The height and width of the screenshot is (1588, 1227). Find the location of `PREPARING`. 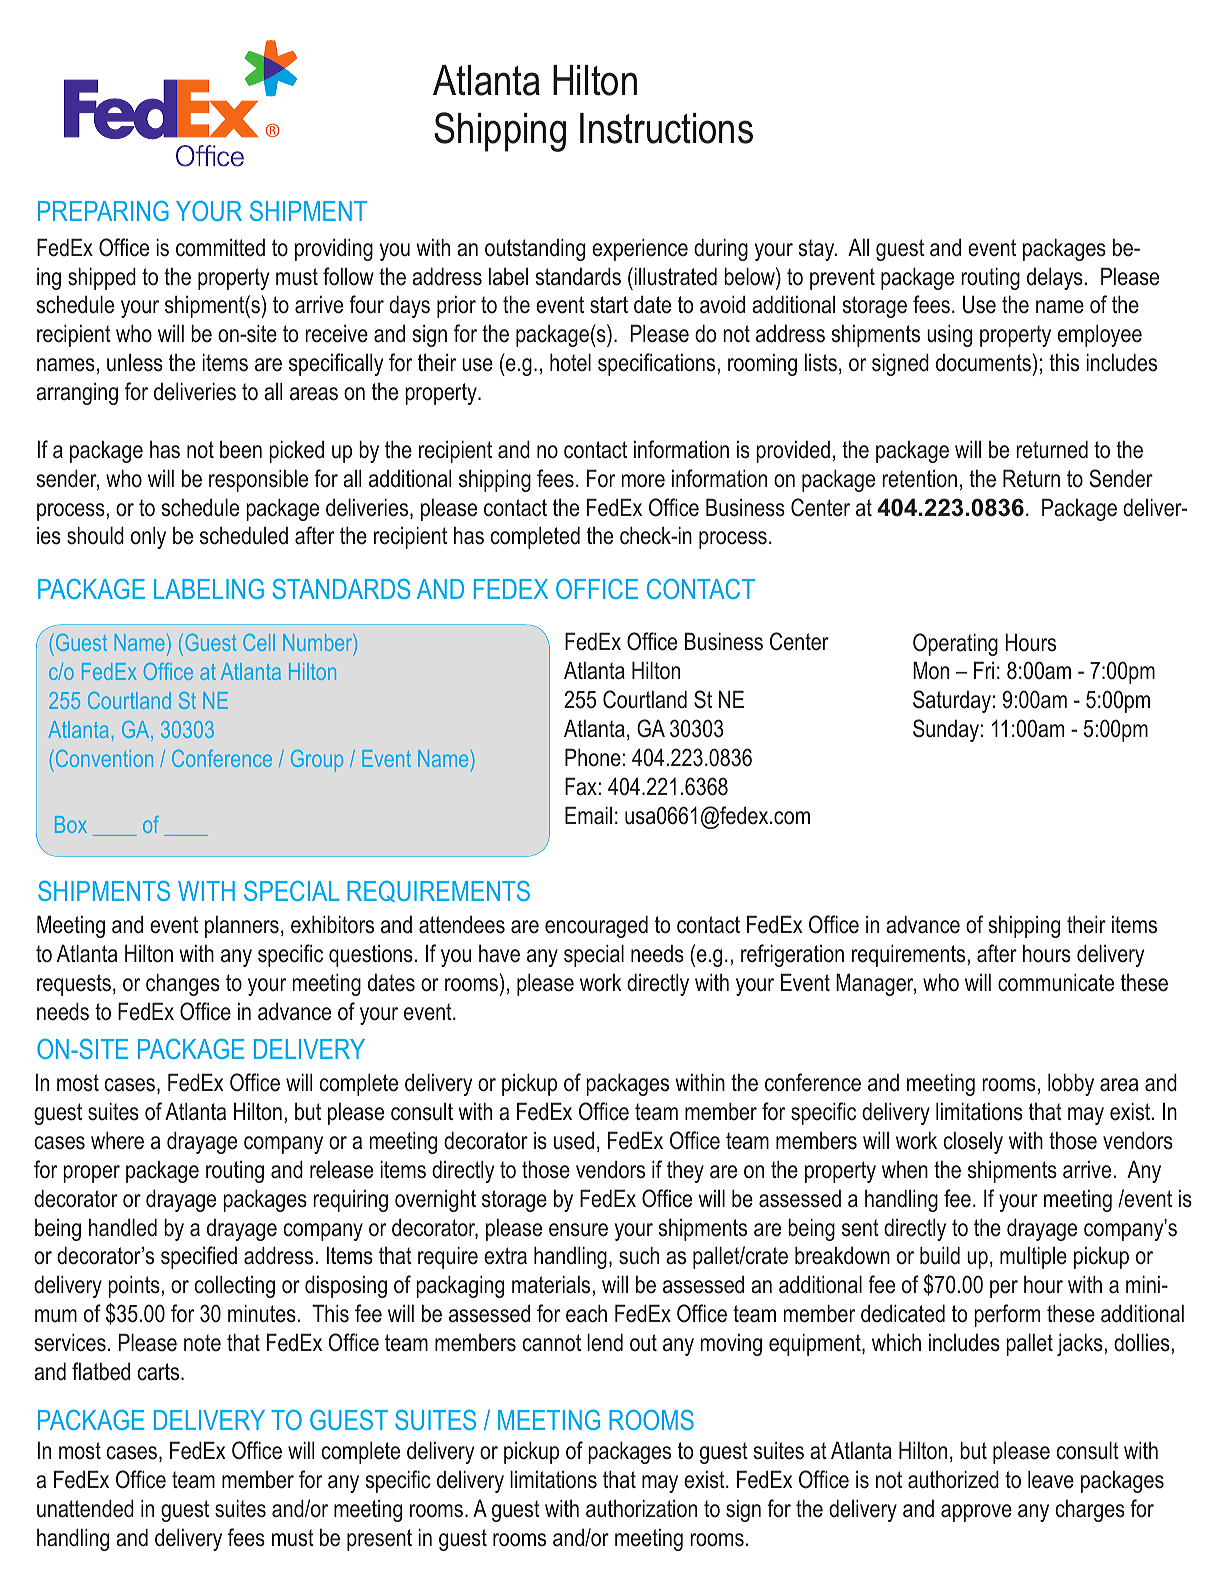

PREPARING is located at coordinates (103, 210).
